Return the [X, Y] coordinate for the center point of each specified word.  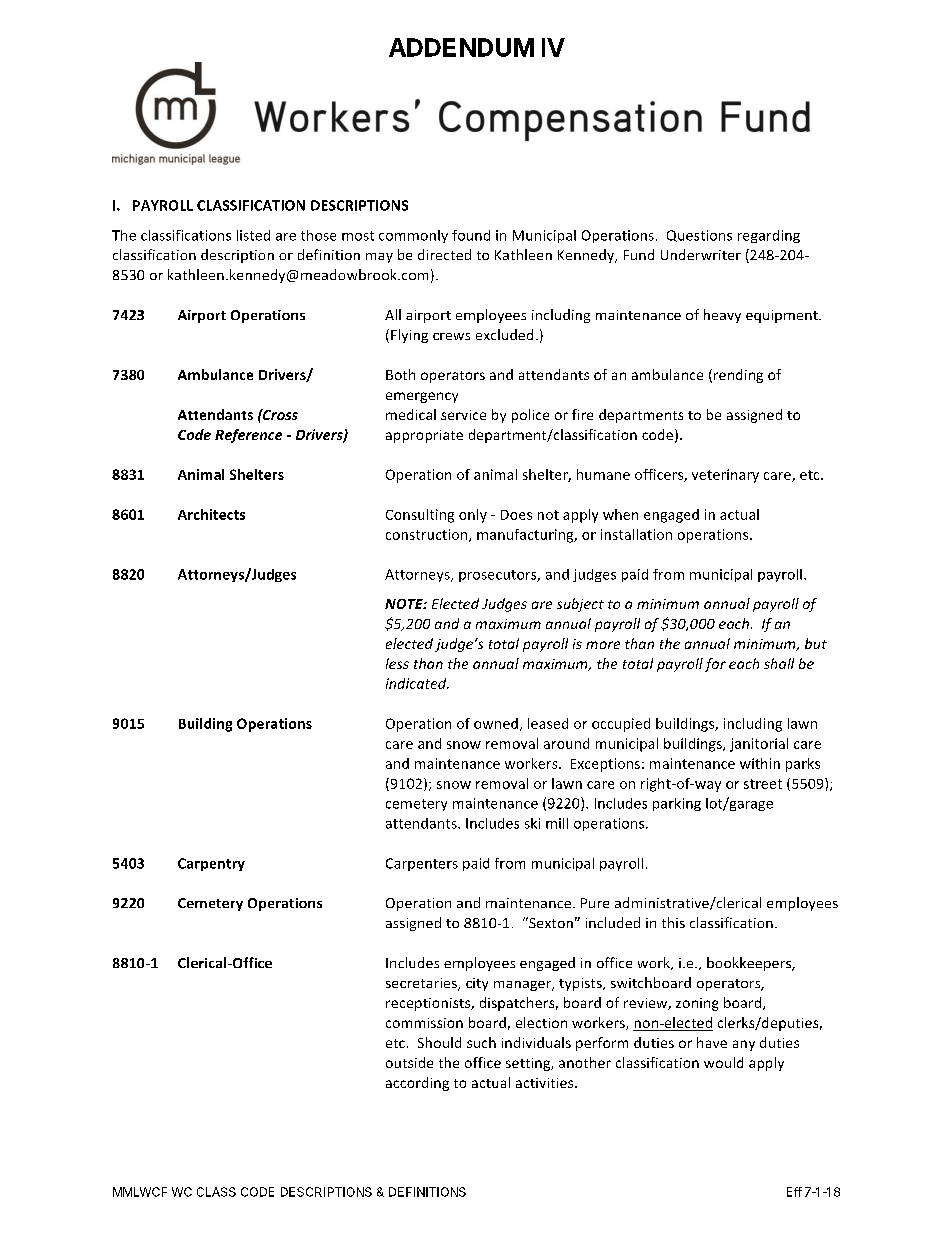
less [397, 663]
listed [253, 235]
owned [496, 723]
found [471, 235]
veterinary [725, 476]
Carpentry [211, 864]
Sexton [550, 922]
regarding [769, 236]
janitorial [759, 745]
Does [516, 515]
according [417, 1084]
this [673, 922]
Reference [248, 436]
